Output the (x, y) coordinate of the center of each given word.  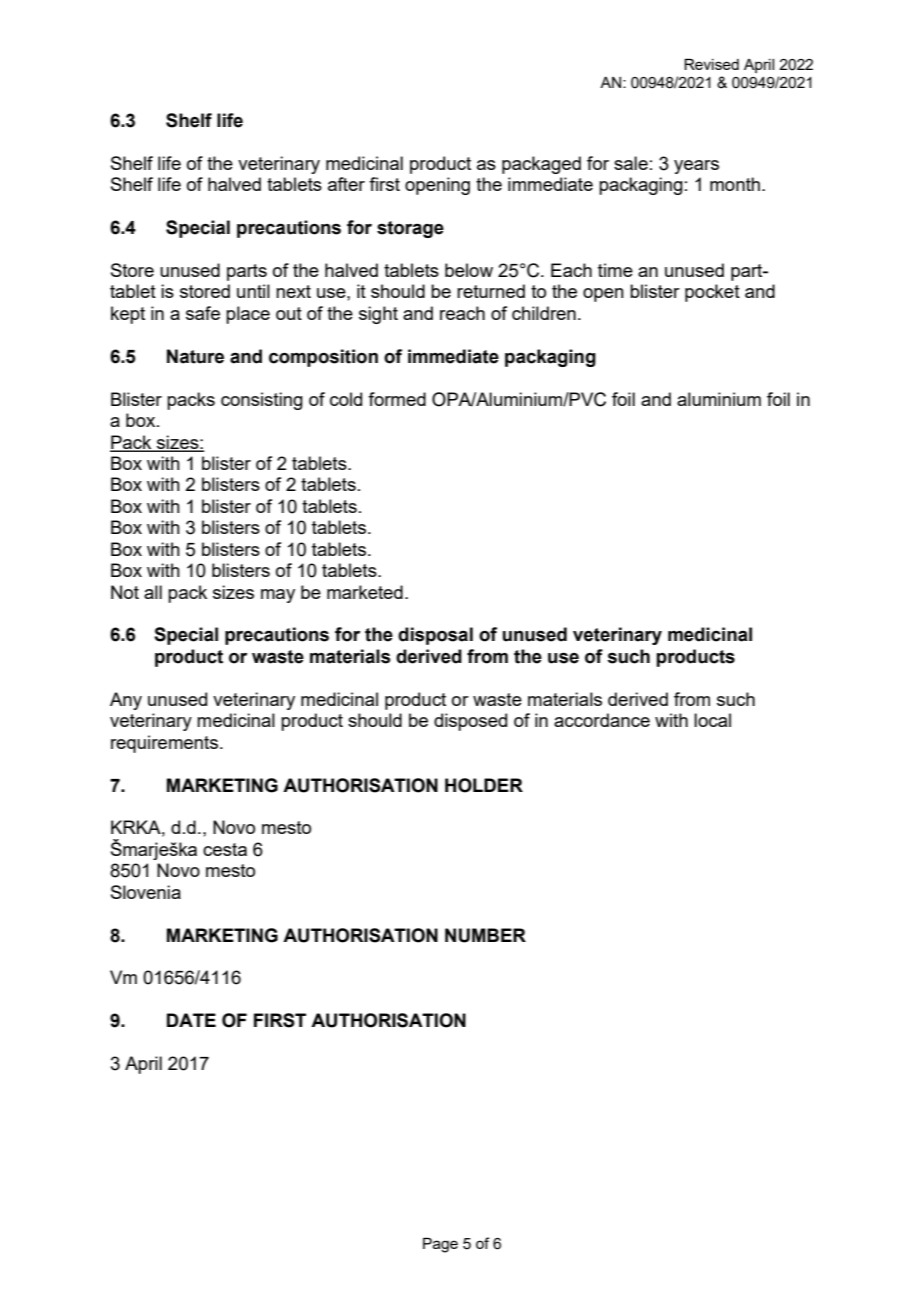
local (712, 720)
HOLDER (484, 785)
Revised (711, 64)
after (346, 184)
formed (397, 399)
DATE (191, 1020)
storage (410, 229)
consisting (262, 401)
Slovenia (146, 892)
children (544, 313)
